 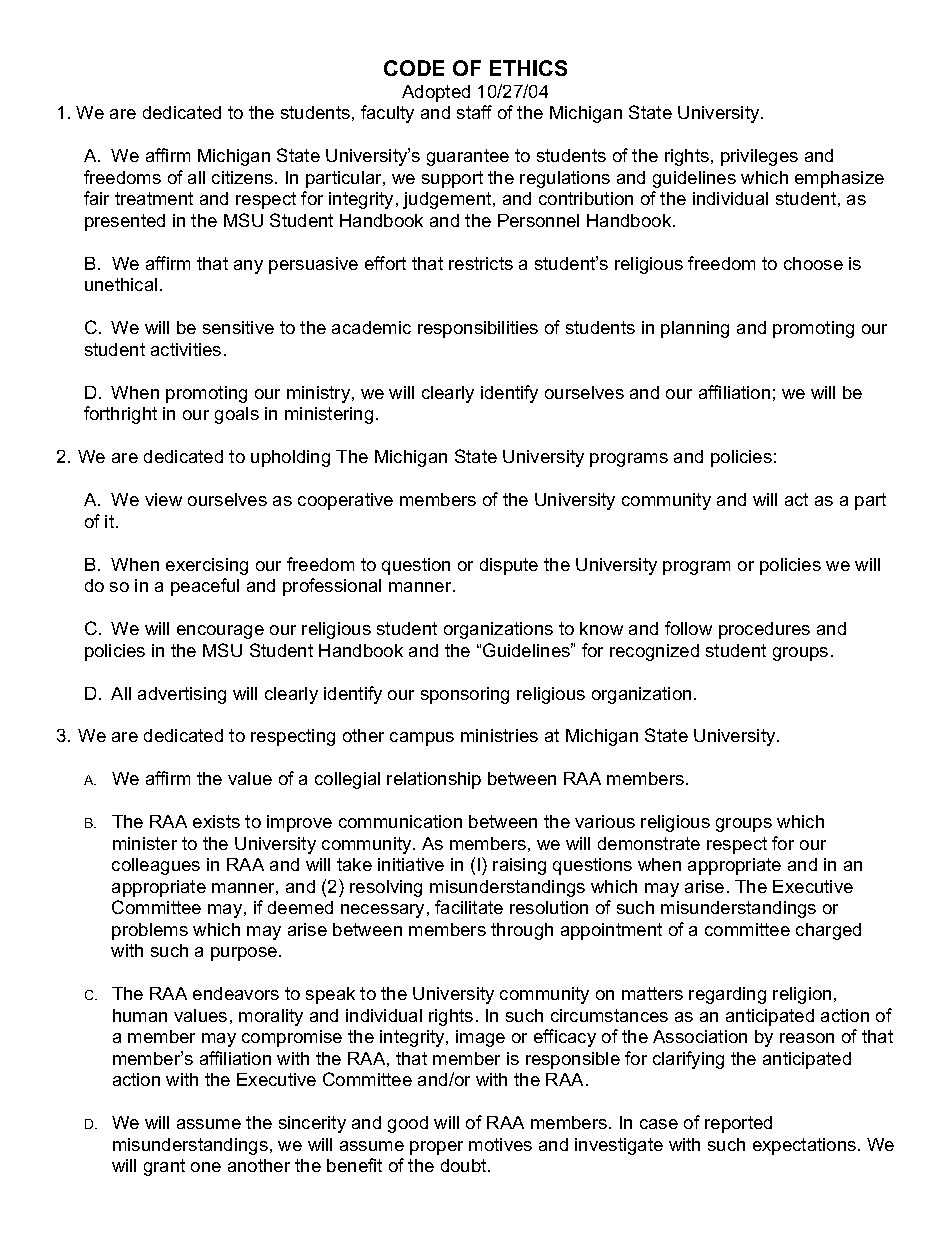 I want to click on staff, so click(x=474, y=112).
